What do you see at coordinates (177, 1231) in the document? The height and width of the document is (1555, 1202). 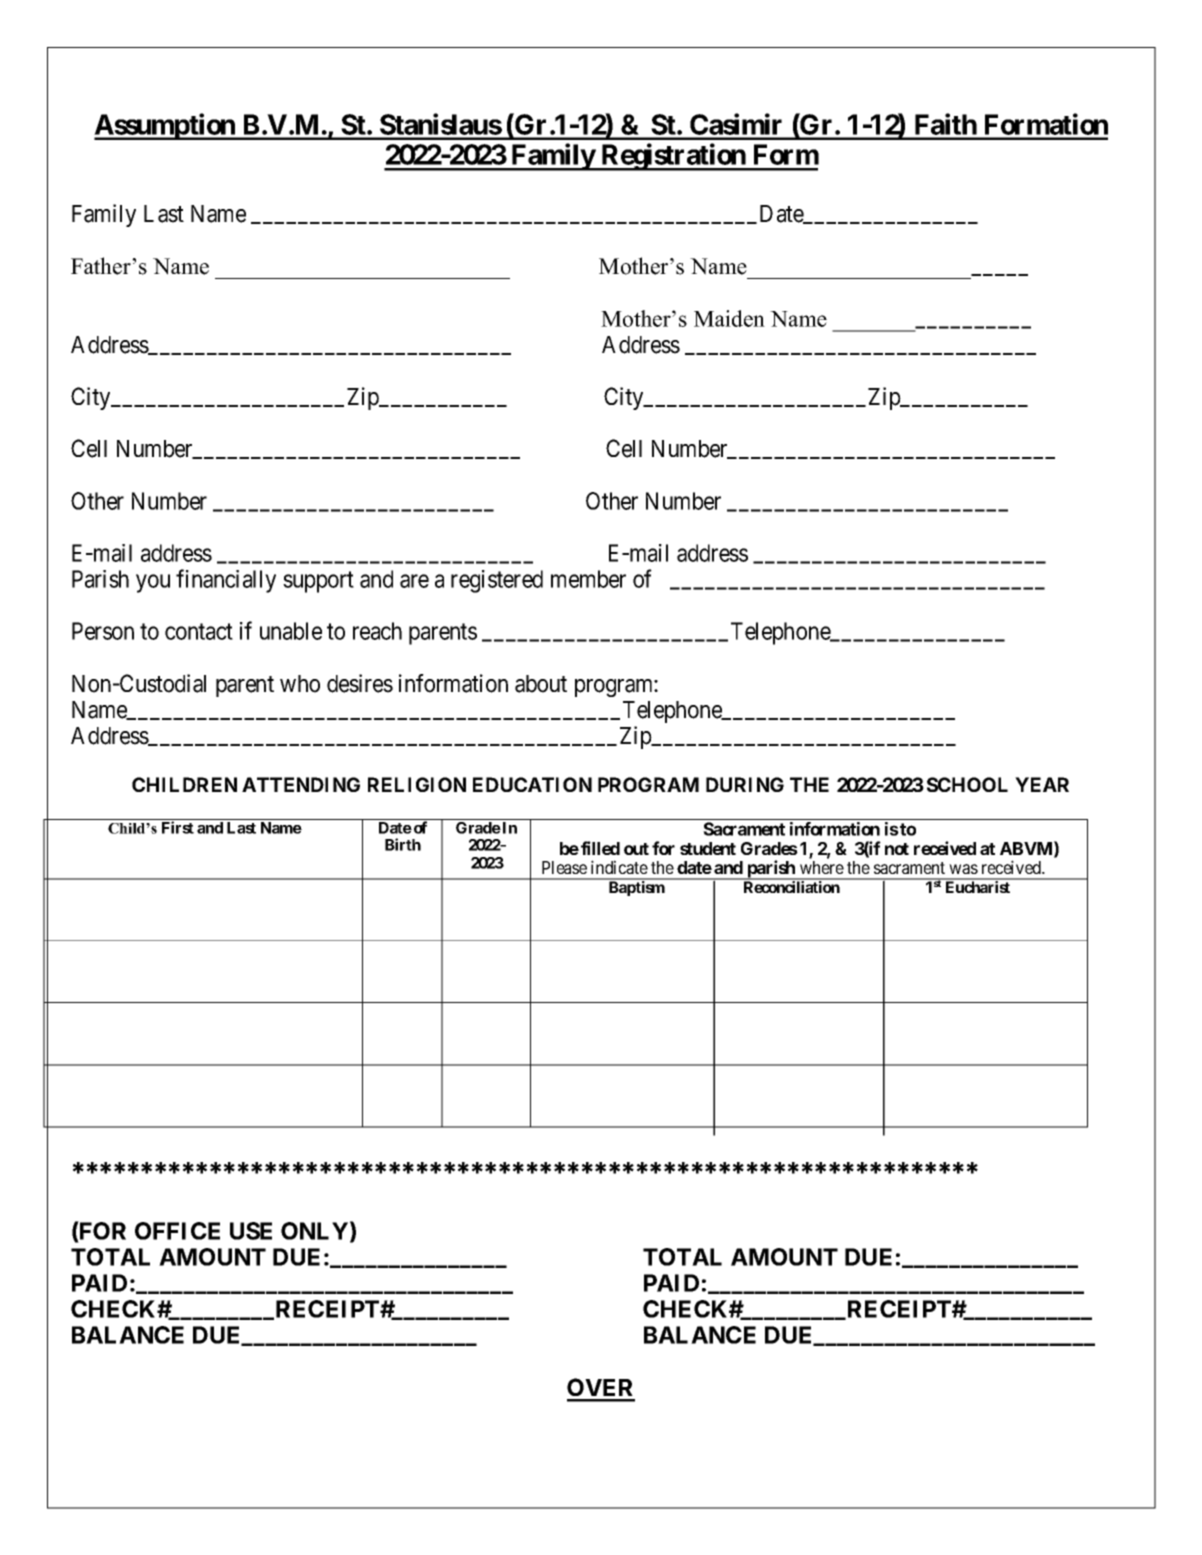 I see `OFFICE` at bounding box center [177, 1231].
